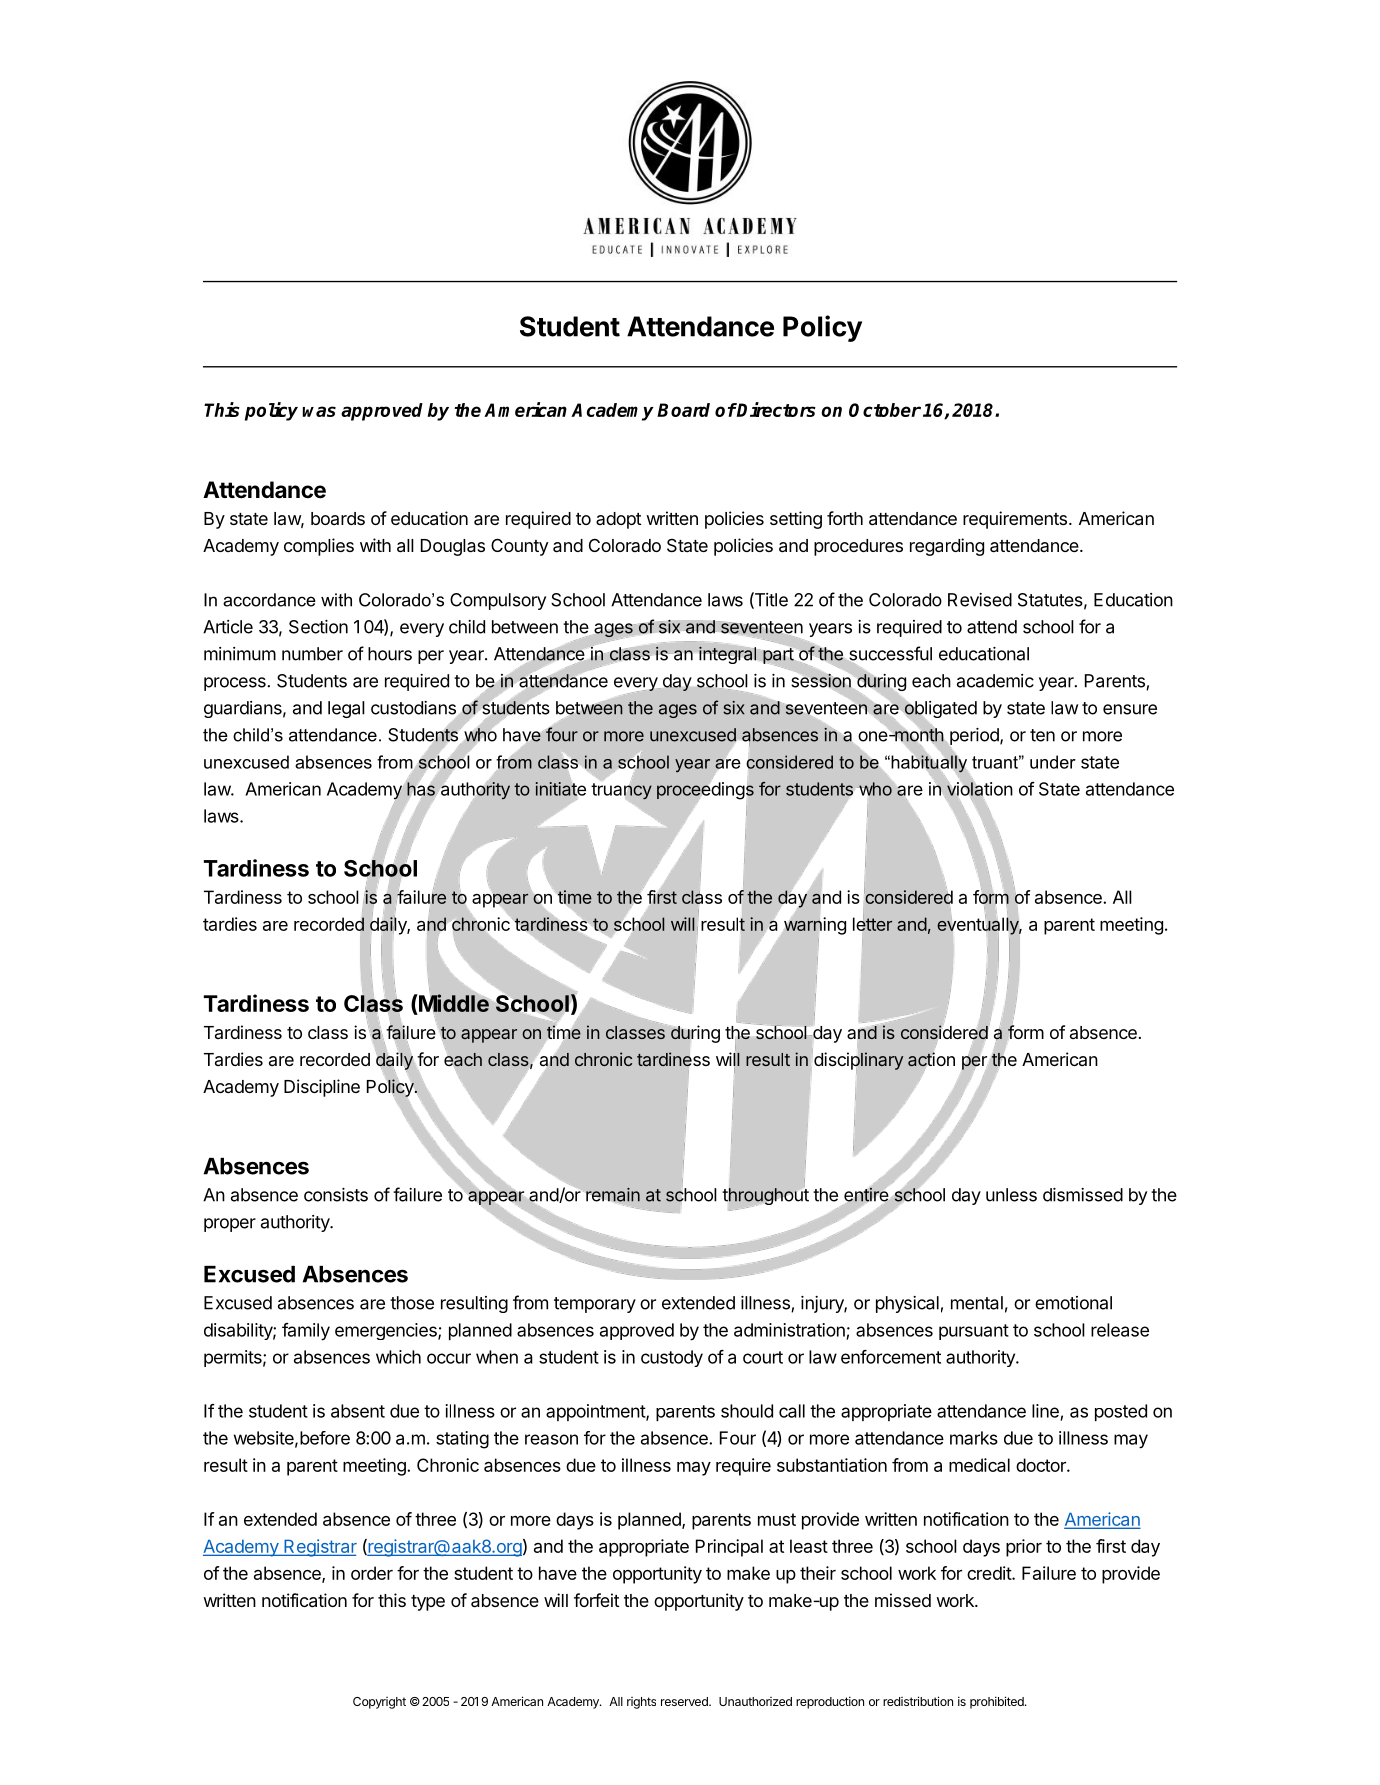  I want to click on October, so click(885, 410).
